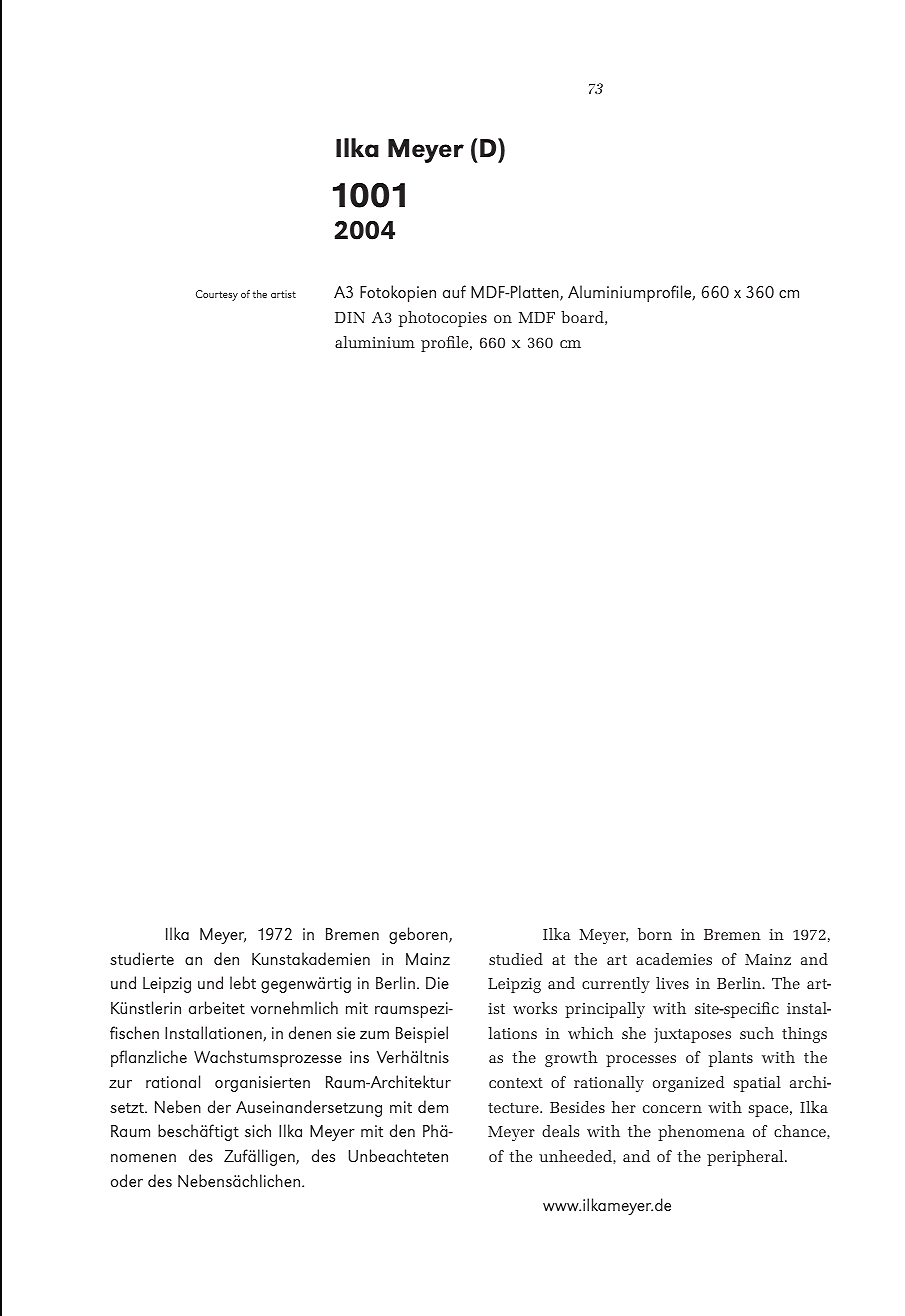 This screenshot has height=1316, width=905. I want to click on auf, so click(454, 291).
